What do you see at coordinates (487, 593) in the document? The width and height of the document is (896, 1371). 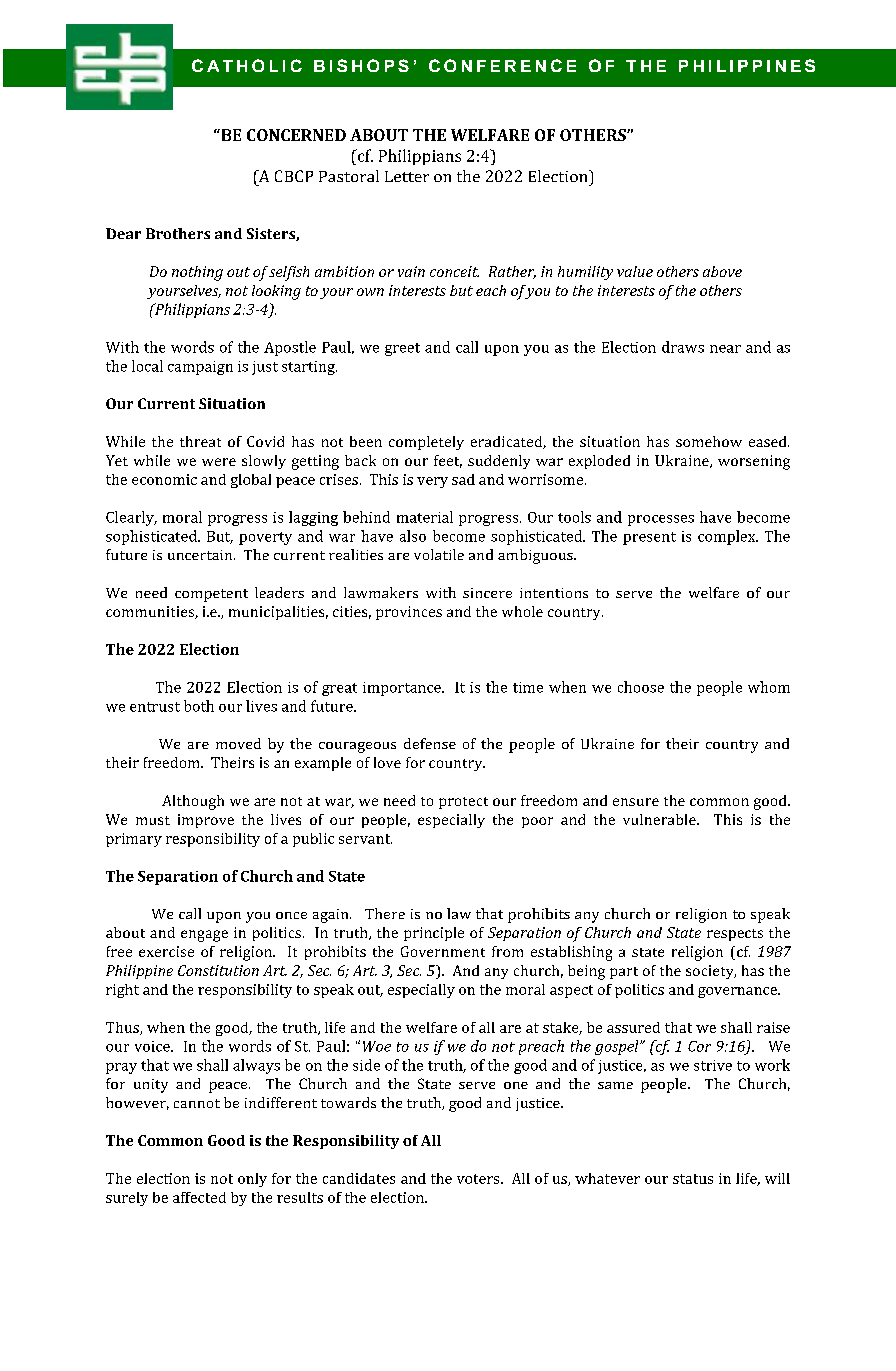 I see `sincere` at bounding box center [487, 593].
